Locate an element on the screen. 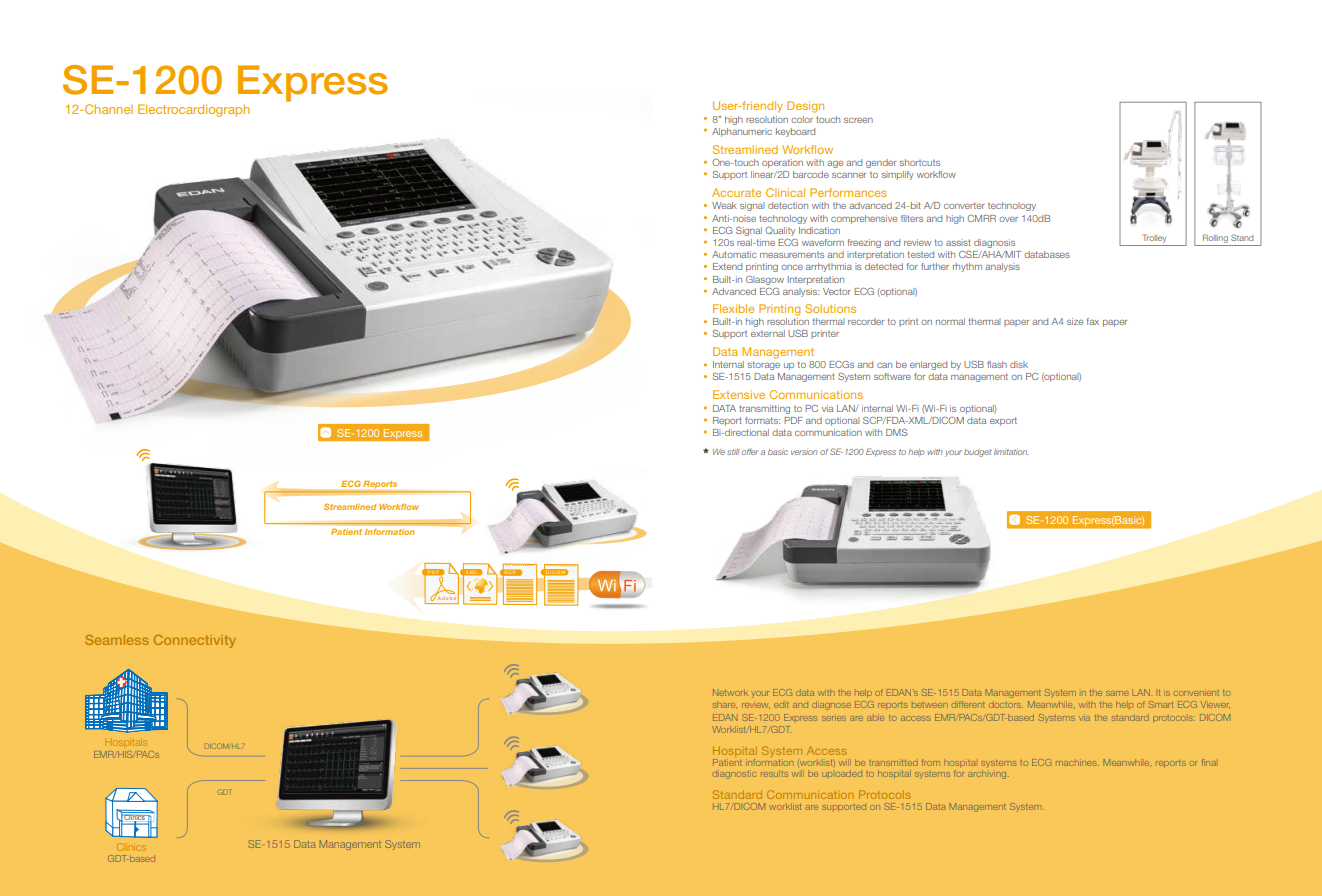 This screenshot has width=1322, height=896. Connectivity is located at coordinates (195, 641).
